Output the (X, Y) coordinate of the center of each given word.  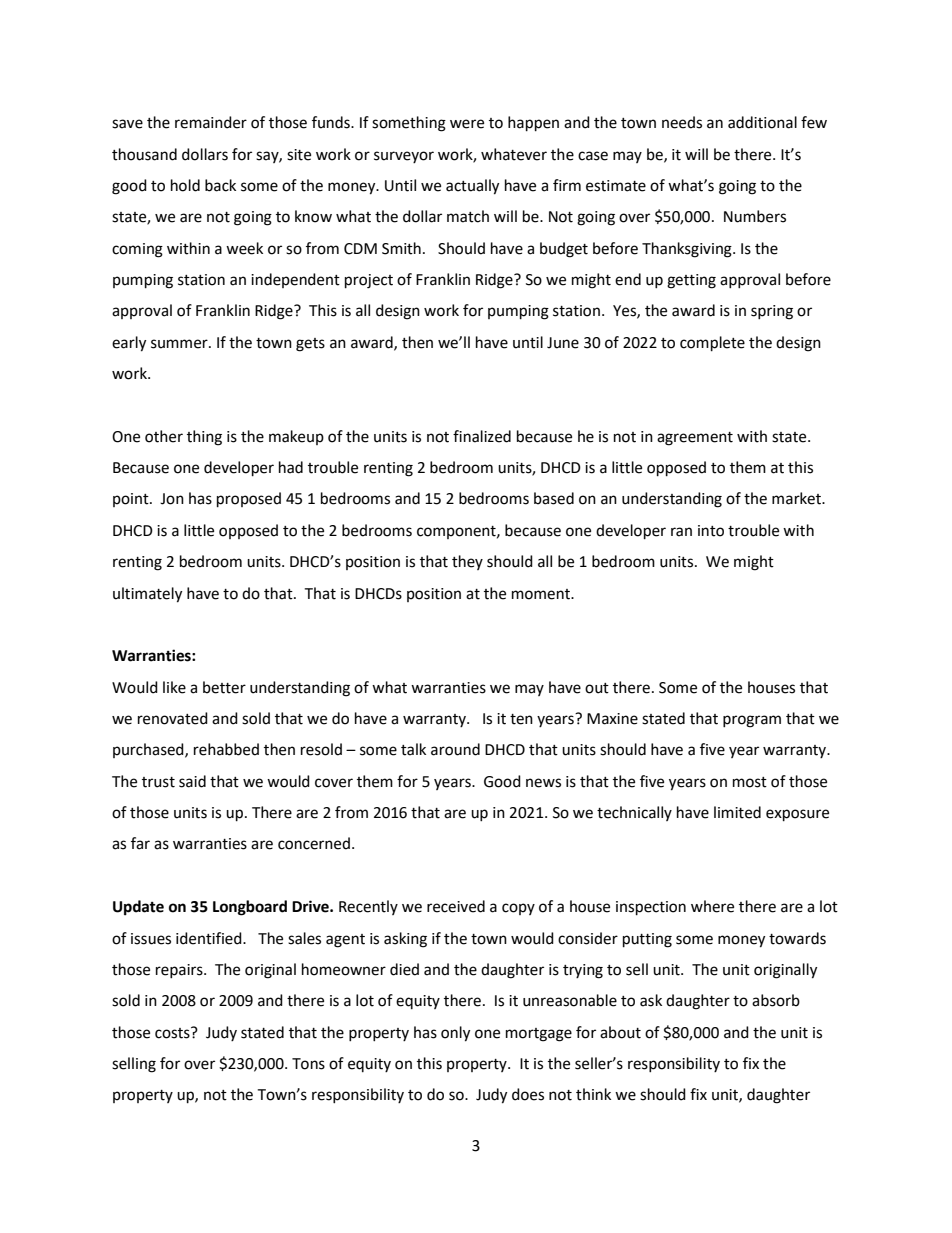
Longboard (250, 908)
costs (173, 1033)
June (563, 343)
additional (762, 122)
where (712, 906)
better (224, 687)
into (711, 531)
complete (712, 344)
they (467, 562)
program (752, 721)
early (129, 344)
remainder (211, 122)
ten (521, 719)
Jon (172, 499)
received (456, 906)
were (467, 124)
